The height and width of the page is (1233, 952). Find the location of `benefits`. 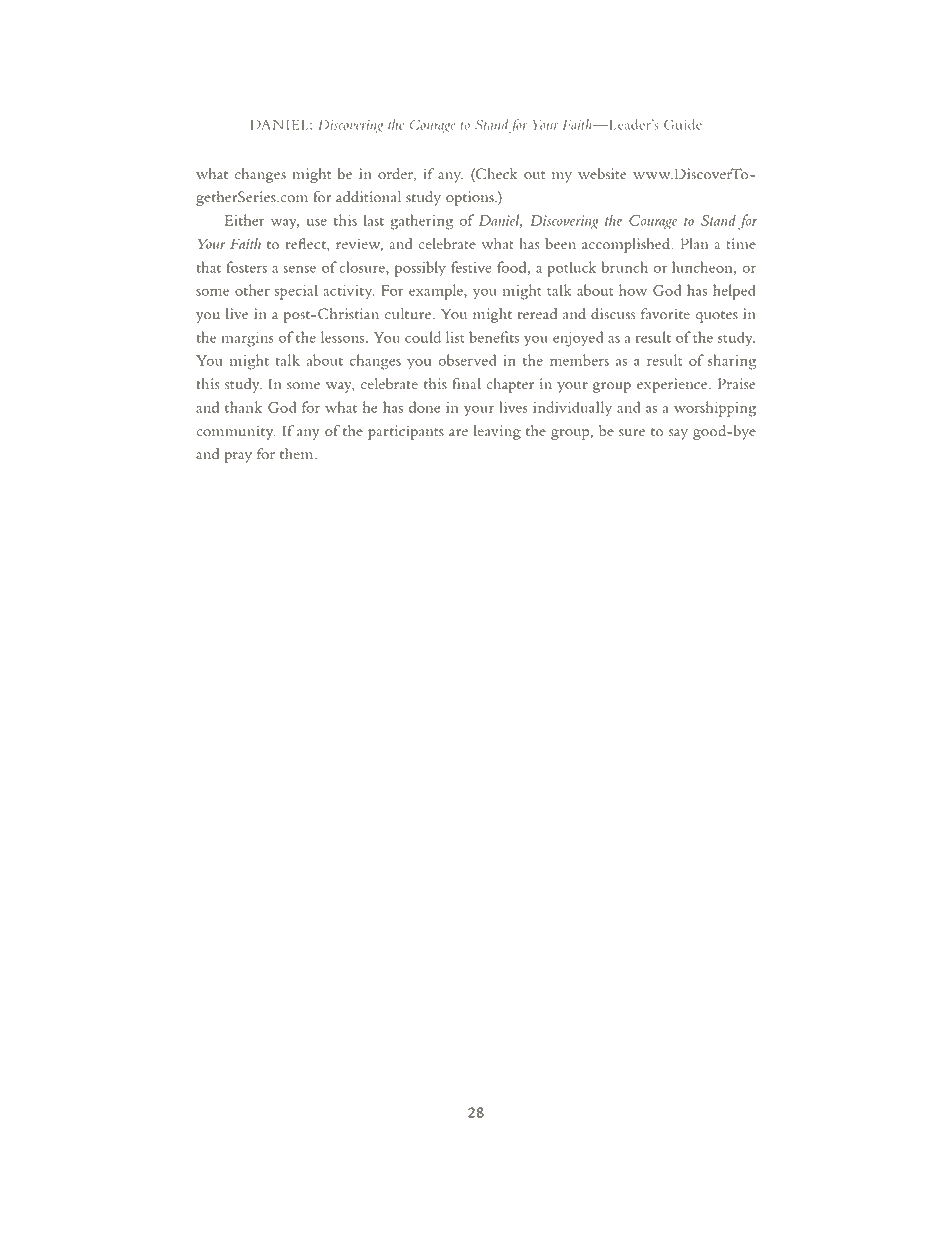

benefits is located at coordinates (494, 337).
